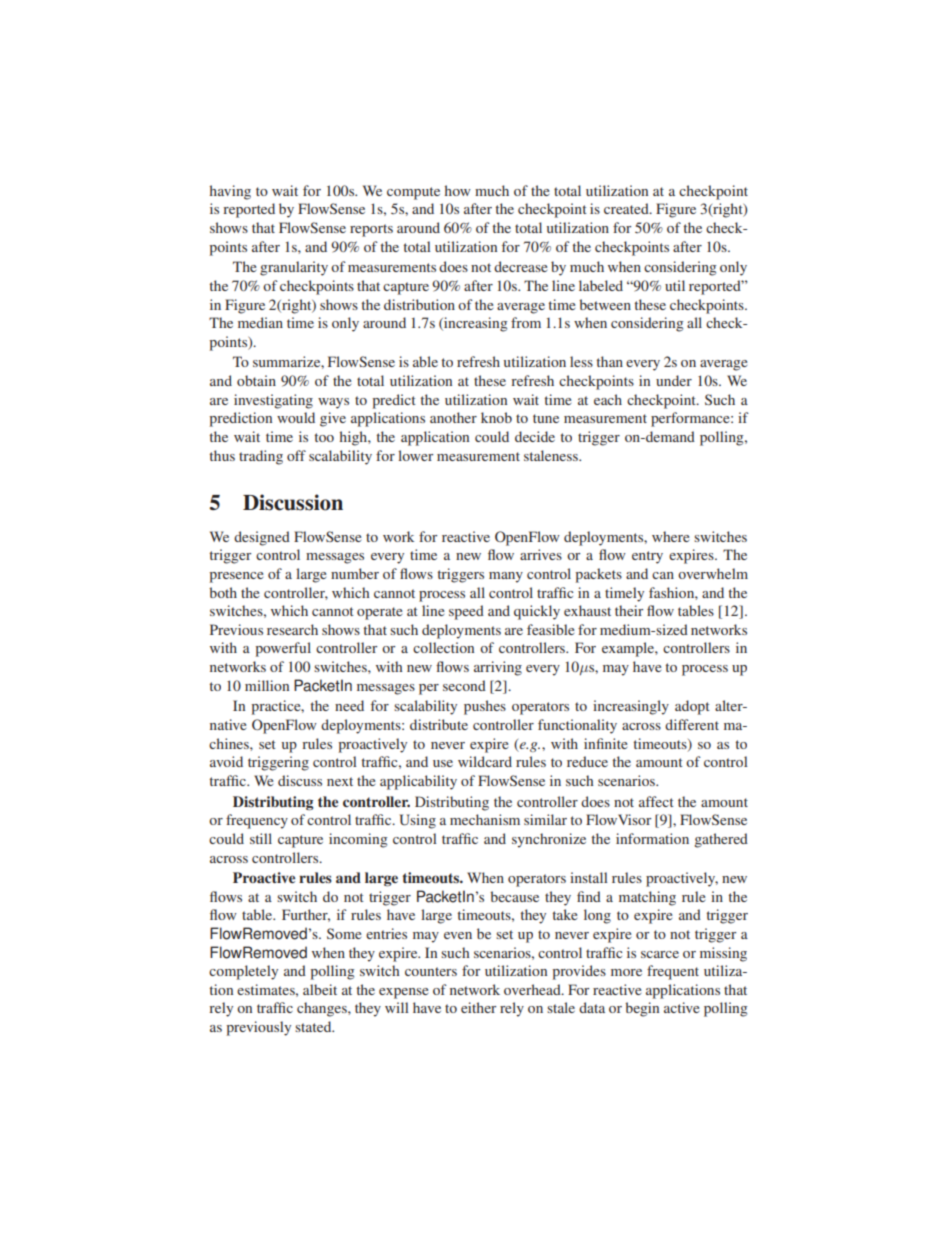 This document has height=1233, width=952. Describe the element at coordinates (485, 819) in the document. I see `mechanism` at that location.
